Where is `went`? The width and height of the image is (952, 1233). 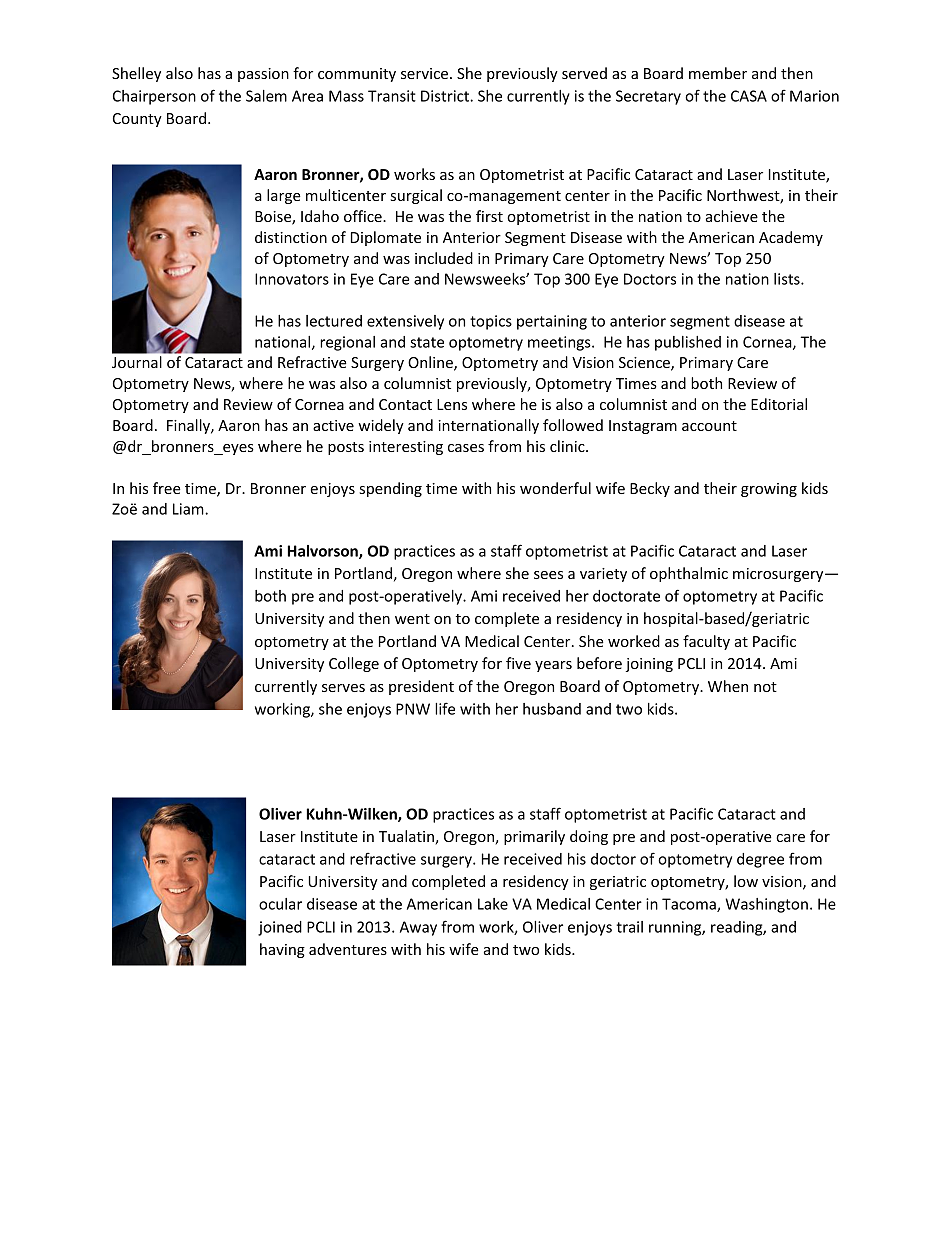 went is located at coordinates (412, 619).
